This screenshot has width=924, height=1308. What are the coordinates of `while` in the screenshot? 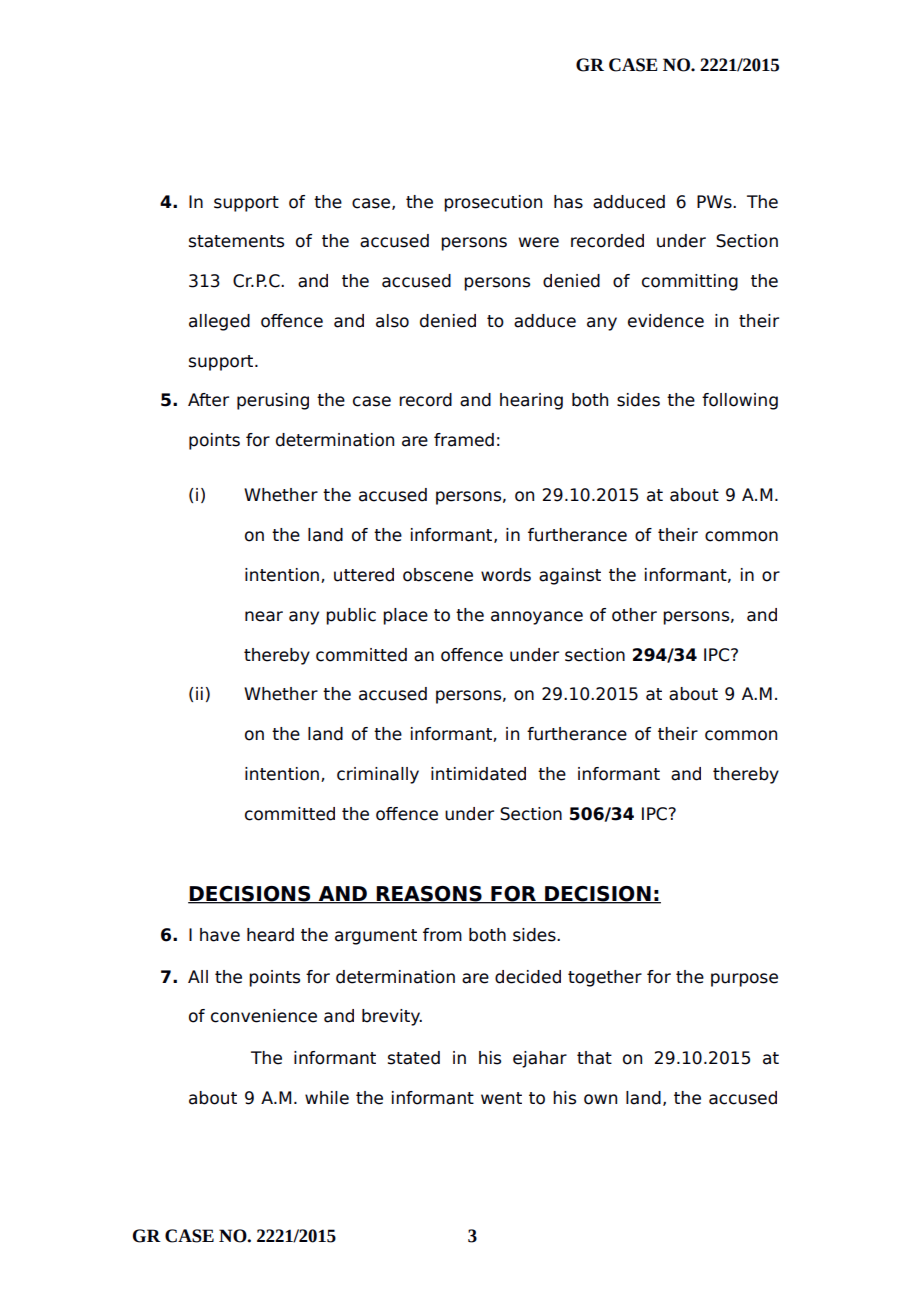 It's located at (327, 1098).
